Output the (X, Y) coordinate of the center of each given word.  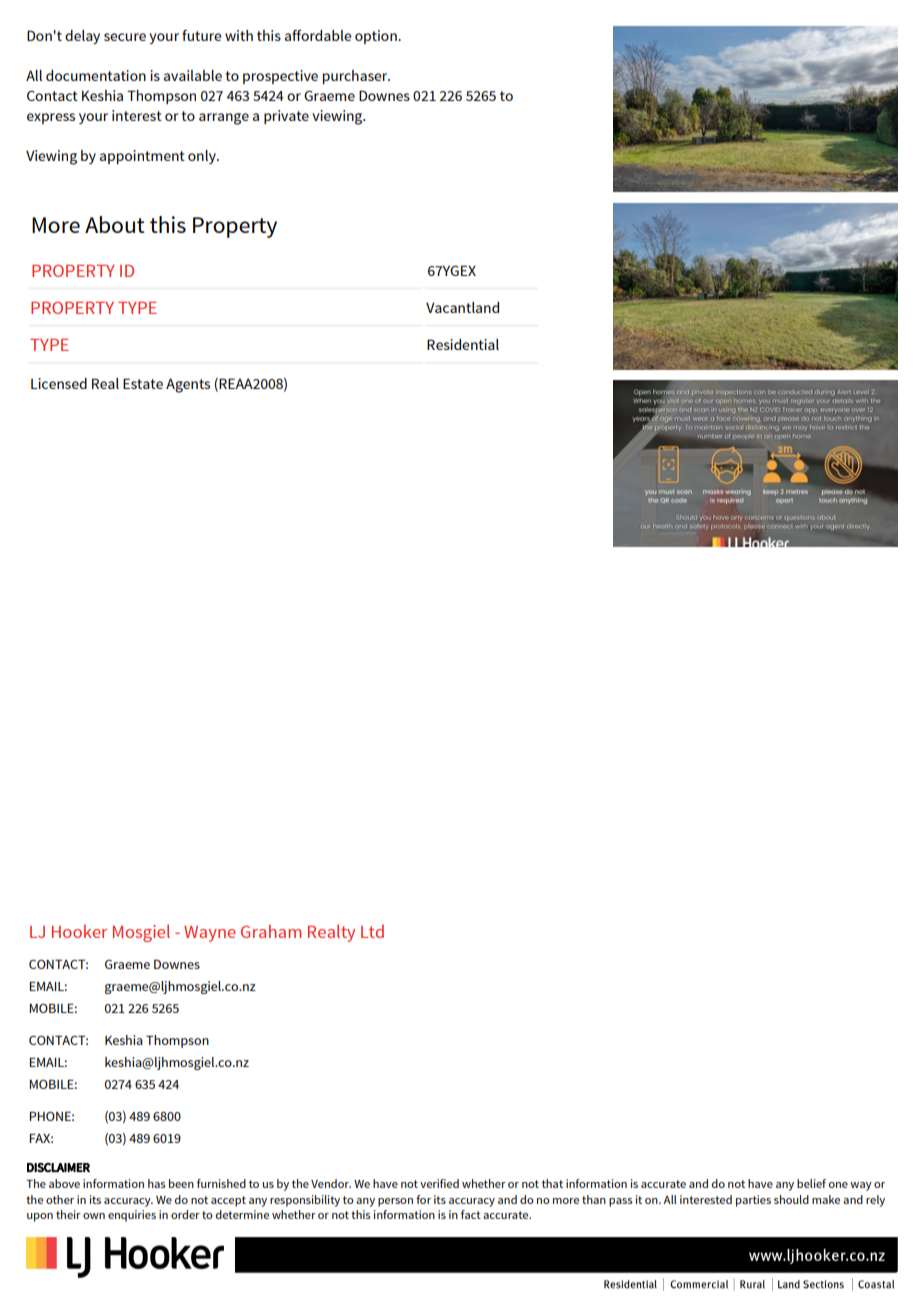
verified (439, 1183)
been (181, 1183)
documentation (96, 75)
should (791, 1199)
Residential (463, 344)
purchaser (356, 77)
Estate (143, 383)
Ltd (372, 931)
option (377, 37)
